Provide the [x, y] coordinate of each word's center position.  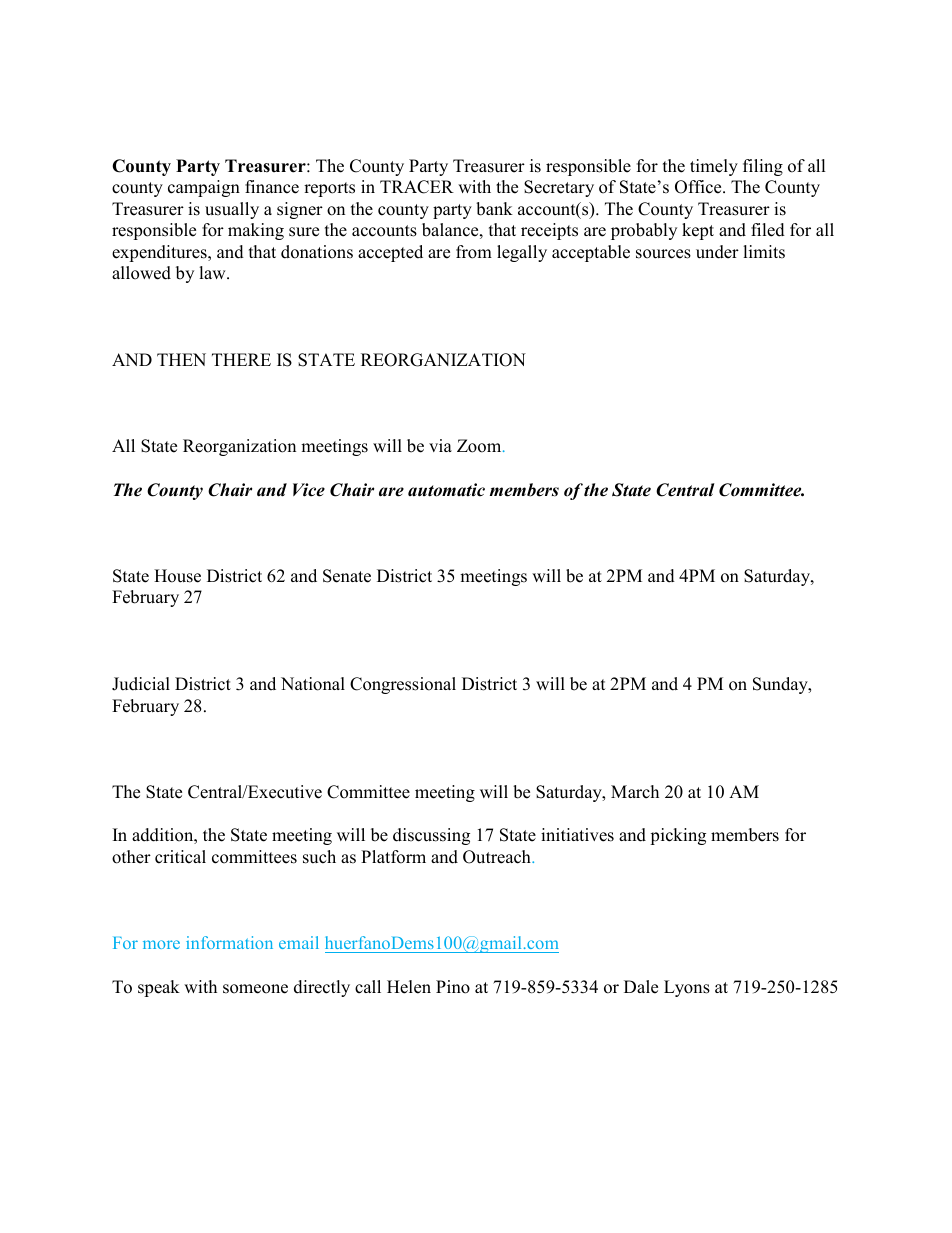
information [229, 942]
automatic [446, 490]
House [177, 576]
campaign [204, 188]
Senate [347, 576]
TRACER [417, 187]
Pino [453, 987]
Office [699, 187]
